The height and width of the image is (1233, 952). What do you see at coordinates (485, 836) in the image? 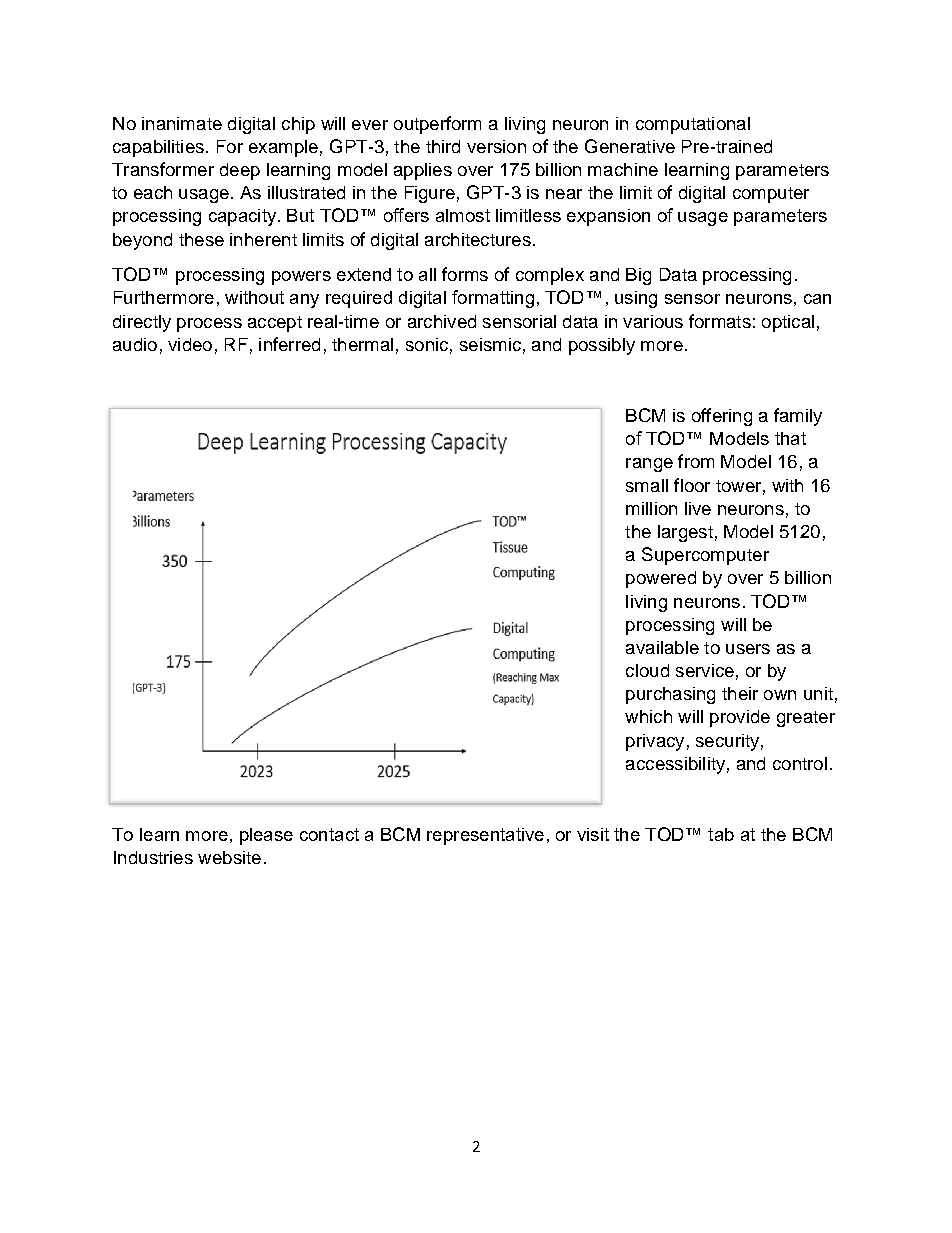
I see `representative` at bounding box center [485, 836].
